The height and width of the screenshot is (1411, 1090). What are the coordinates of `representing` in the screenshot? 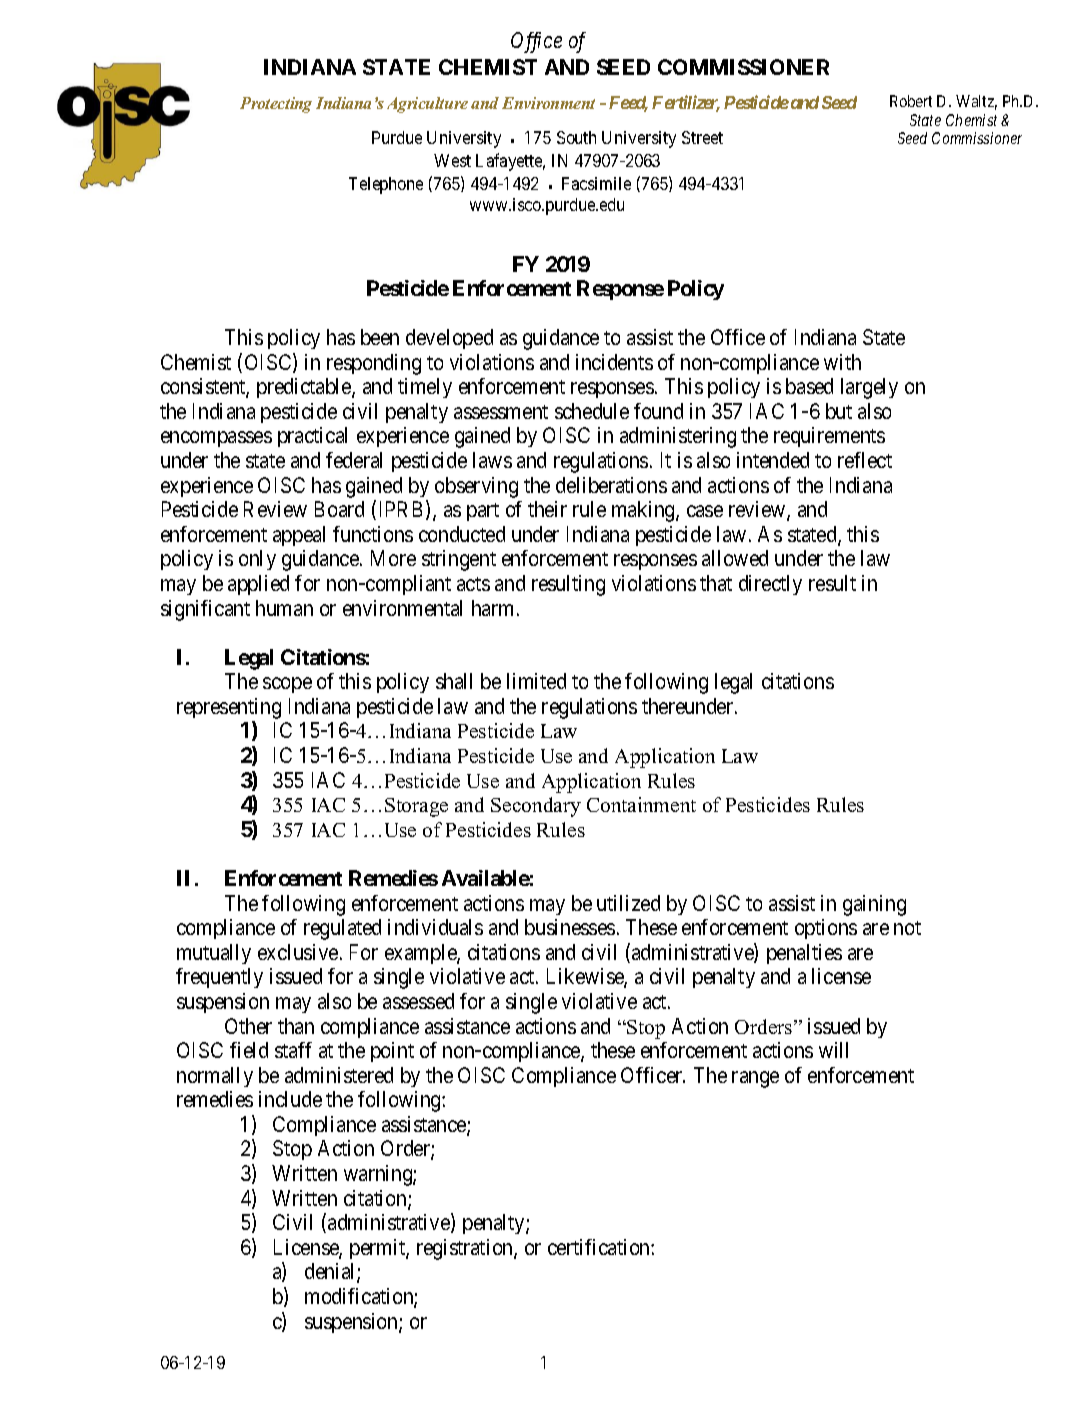 It's located at (229, 708).
